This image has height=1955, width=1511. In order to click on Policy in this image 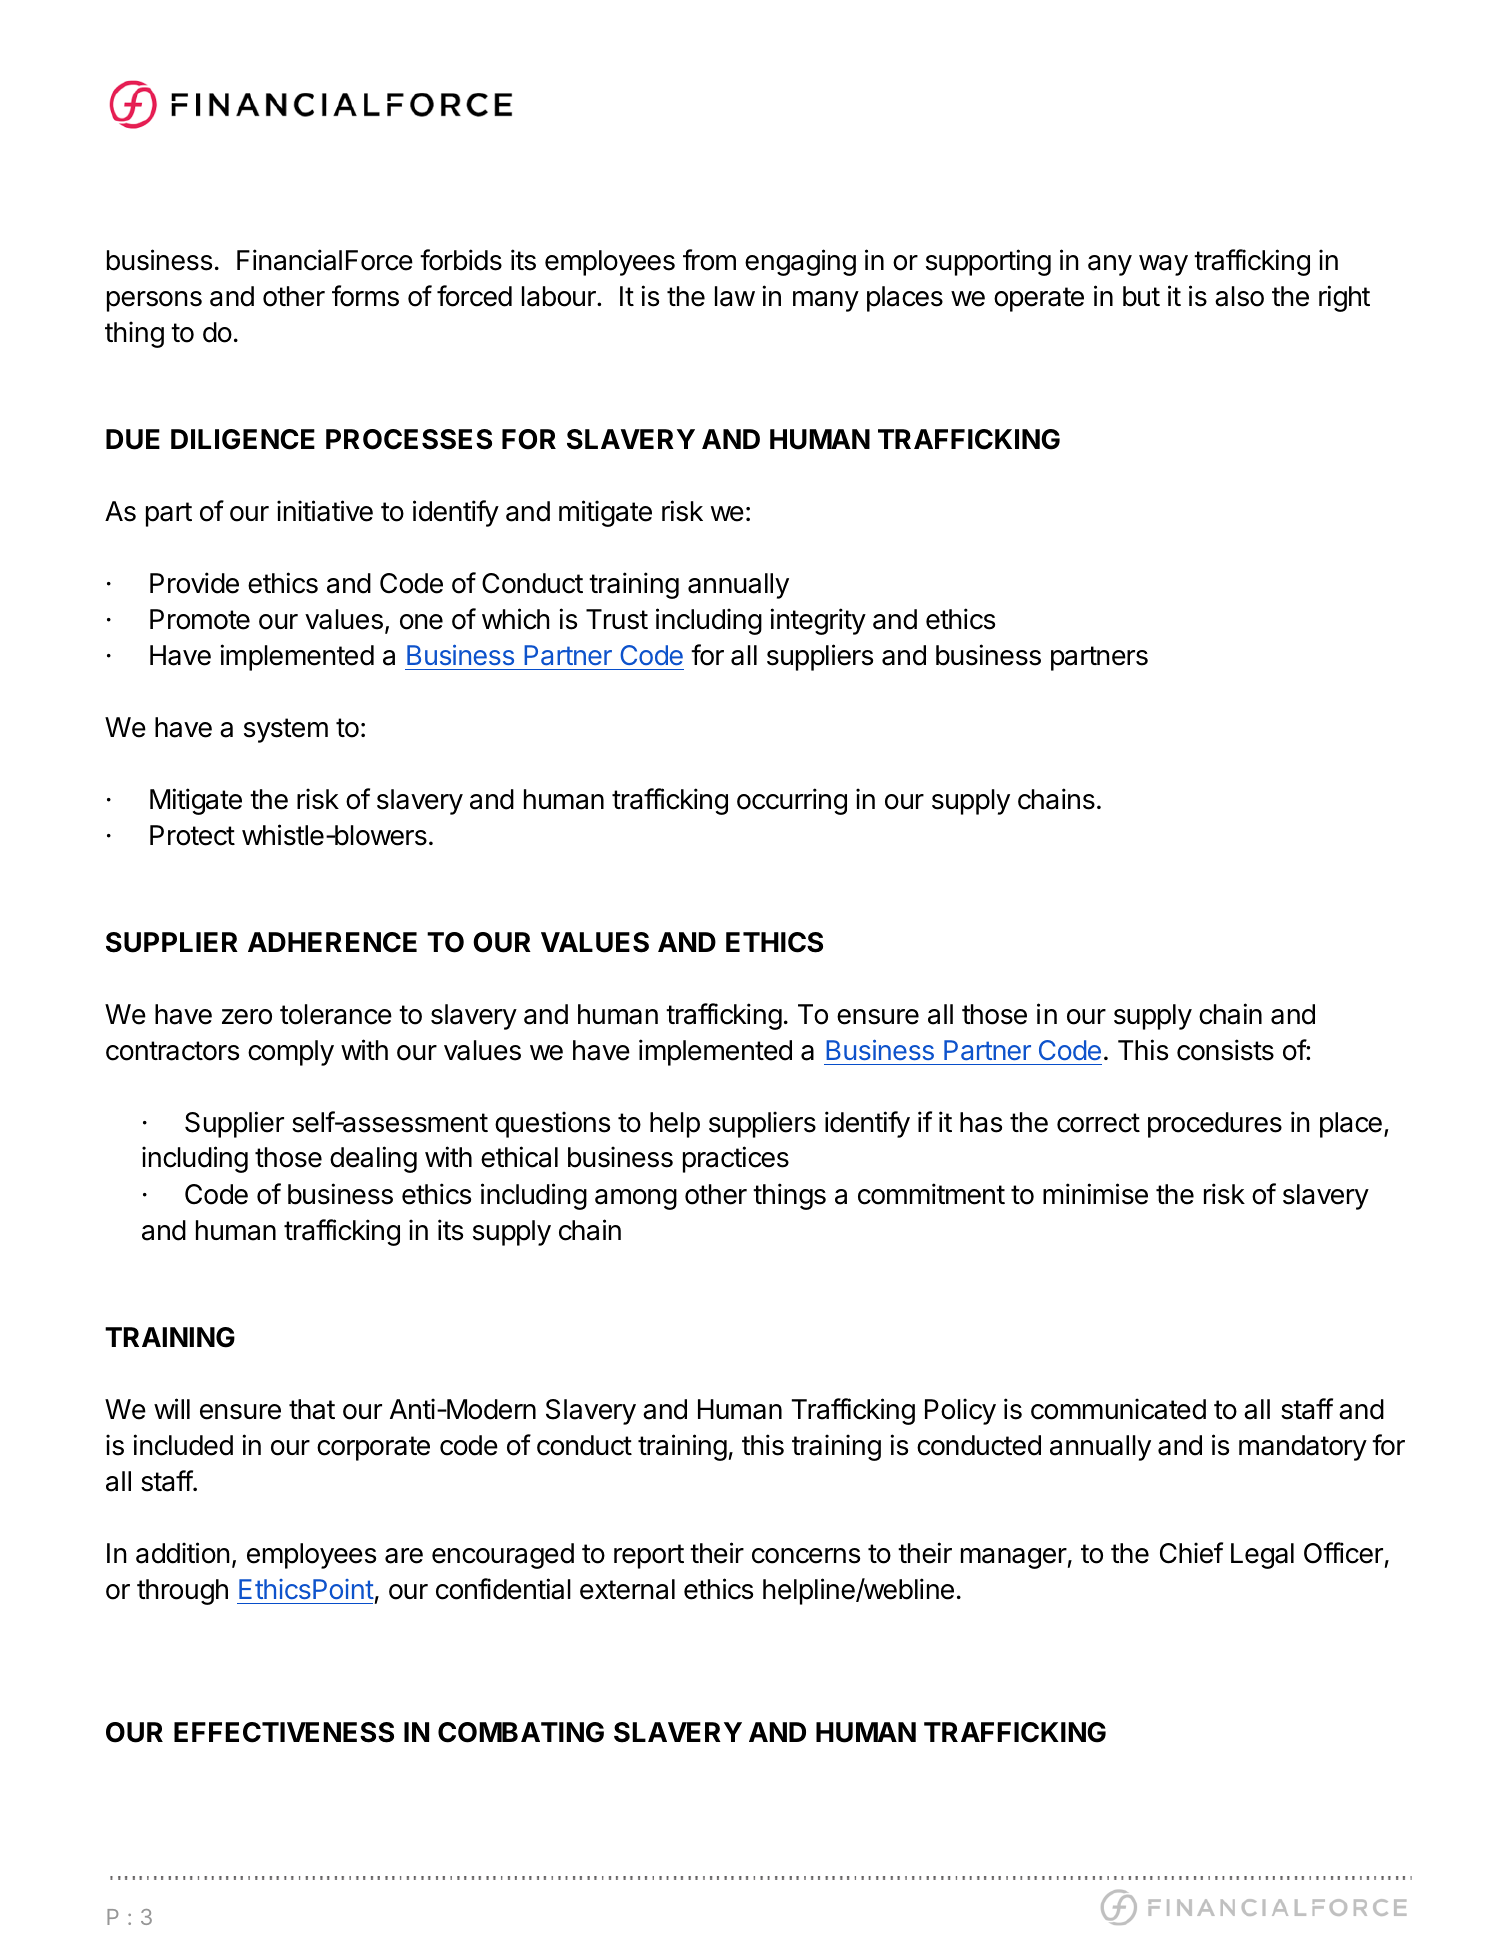, I will do `click(960, 1411)`.
